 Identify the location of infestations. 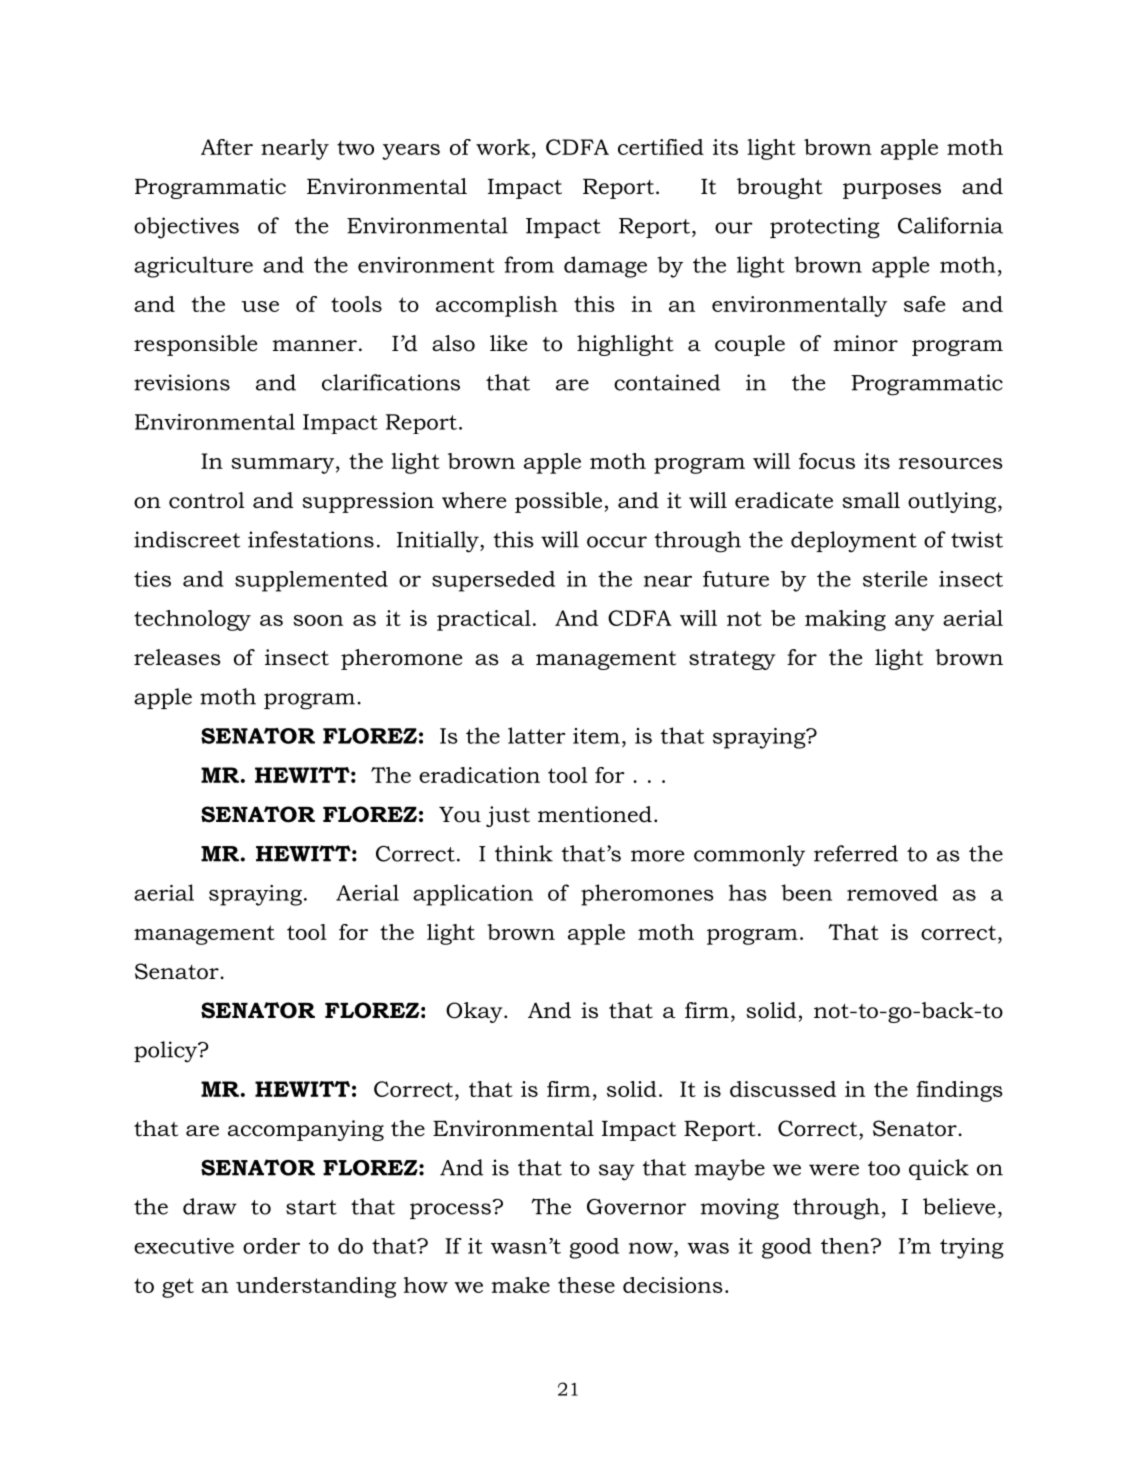
(311, 539).
